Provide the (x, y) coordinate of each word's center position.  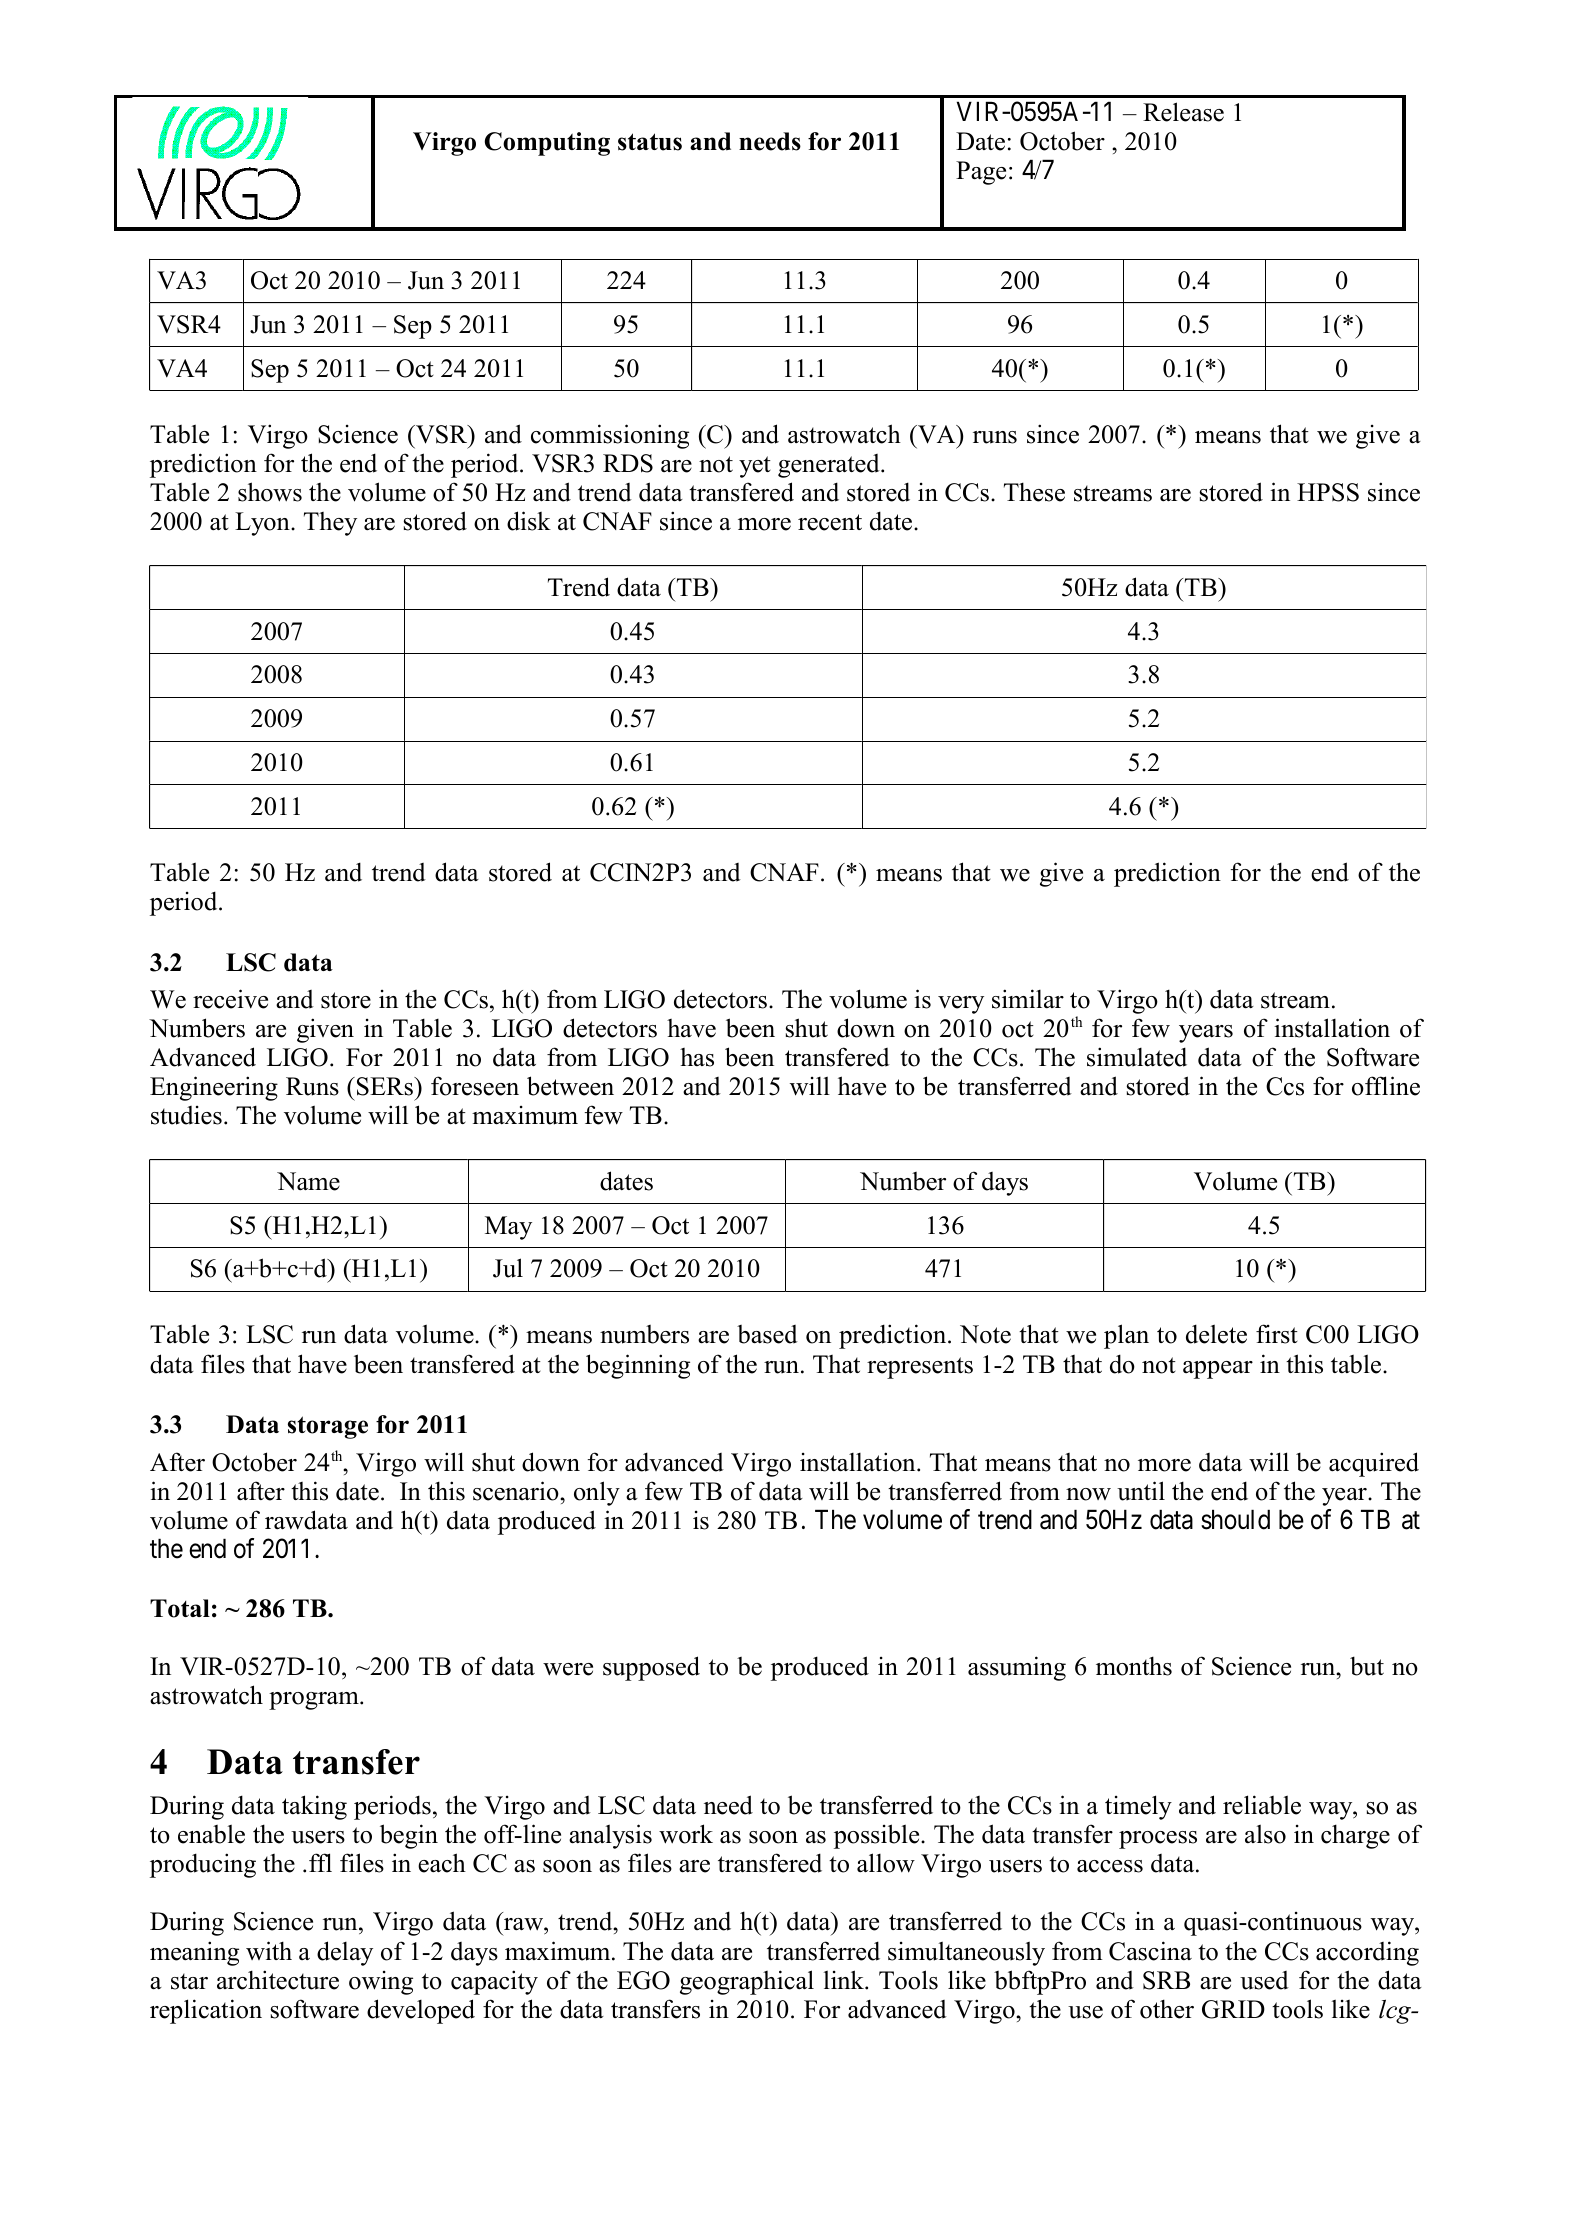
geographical (747, 1982)
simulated (1137, 1057)
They (330, 524)
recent (830, 522)
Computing (547, 144)
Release (1183, 112)
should (1235, 1519)
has (697, 1057)
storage (328, 1427)
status (650, 142)
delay (345, 1953)
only (597, 1493)
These (1034, 492)
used (1264, 1980)
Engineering (214, 1088)
